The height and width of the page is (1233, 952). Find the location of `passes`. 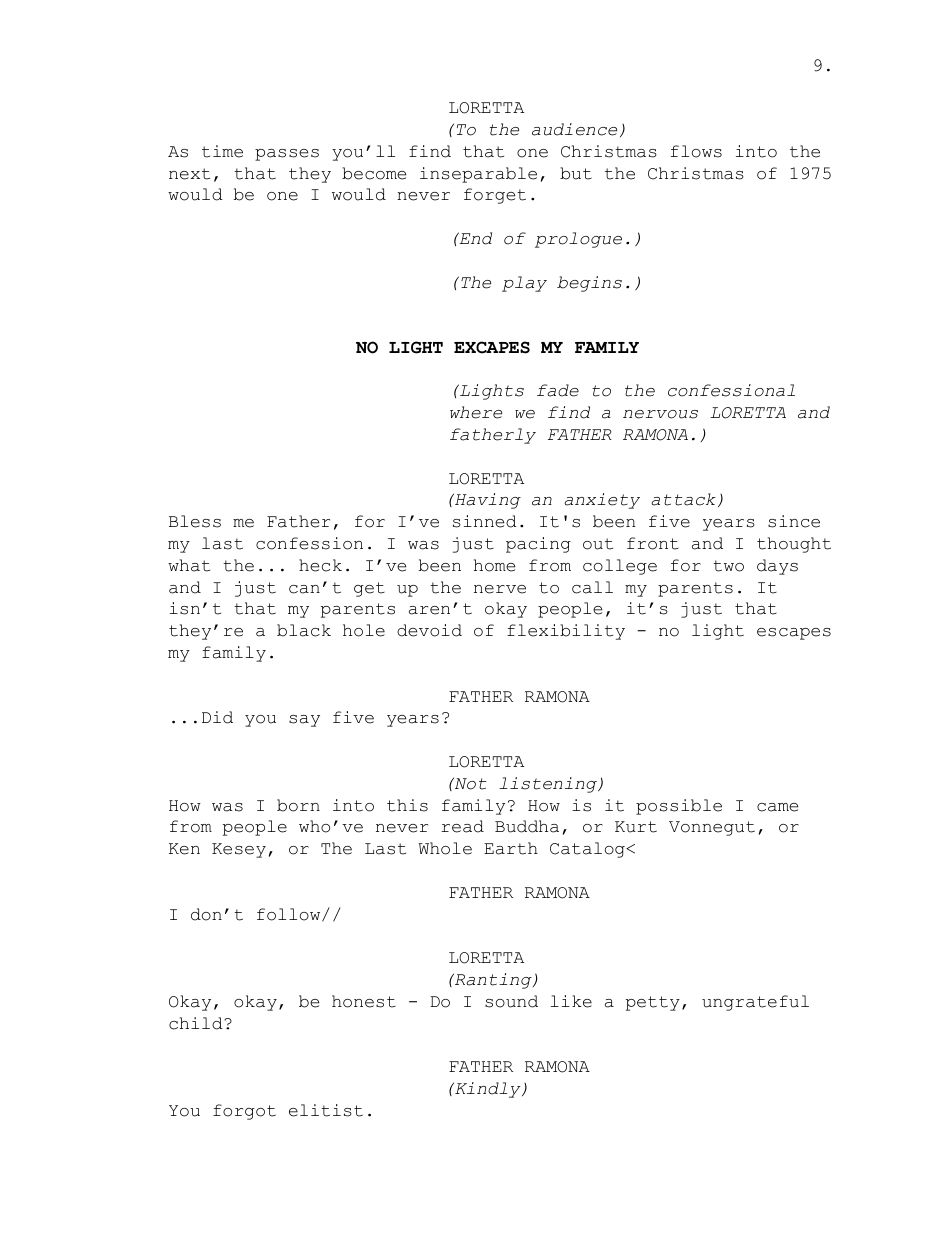

passes is located at coordinates (287, 155).
